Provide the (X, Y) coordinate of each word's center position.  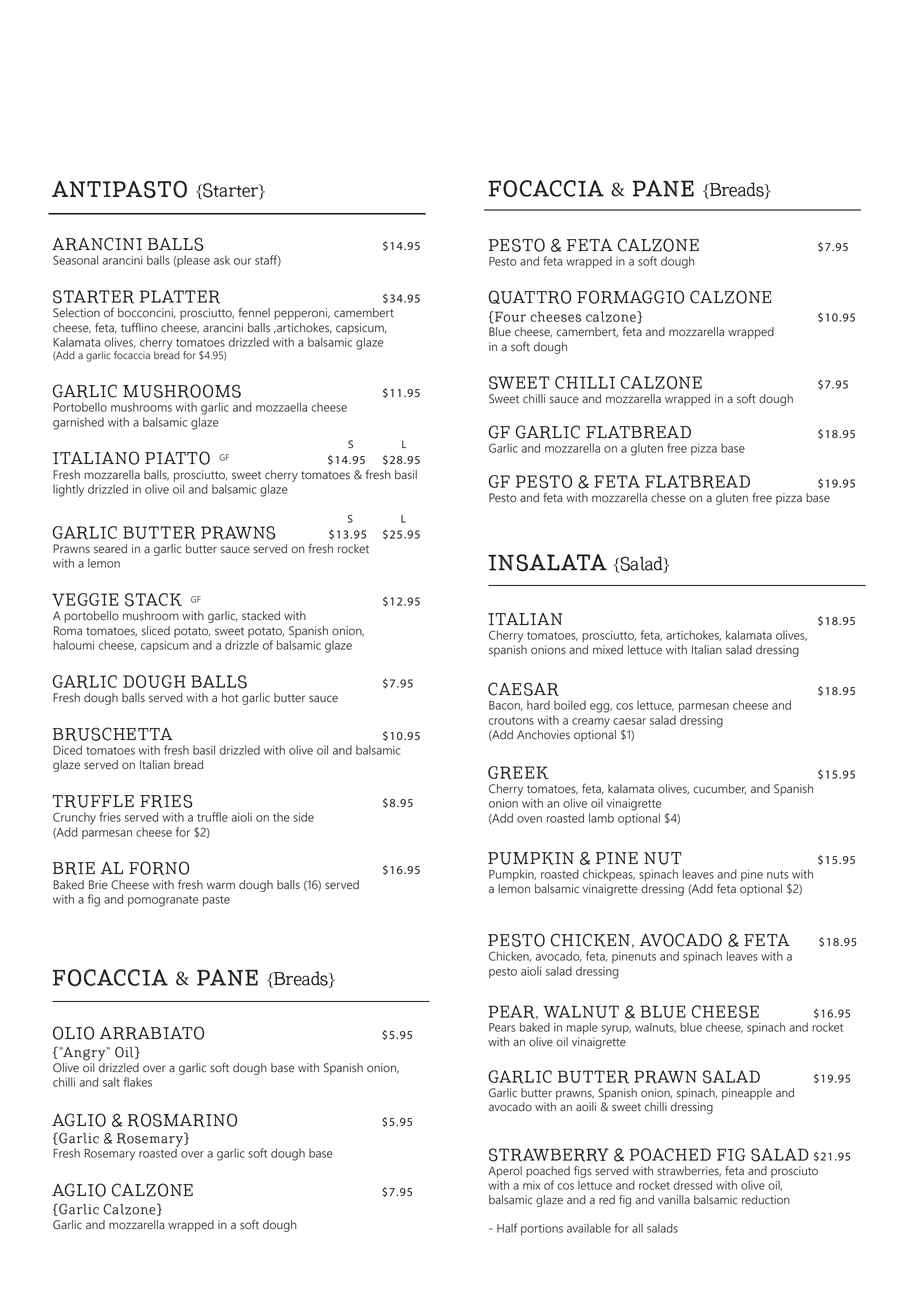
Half (507, 1228)
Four (509, 316)
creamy (591, 723)
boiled (570, 705)
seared (110, 549)
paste (216, 901)
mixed (608, 650)
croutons (511, 721)
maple (582, 1028)
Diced (67, 750)
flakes (138, 1082)
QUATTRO (530, 297)
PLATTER (180, 297)
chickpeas (609, 875)
